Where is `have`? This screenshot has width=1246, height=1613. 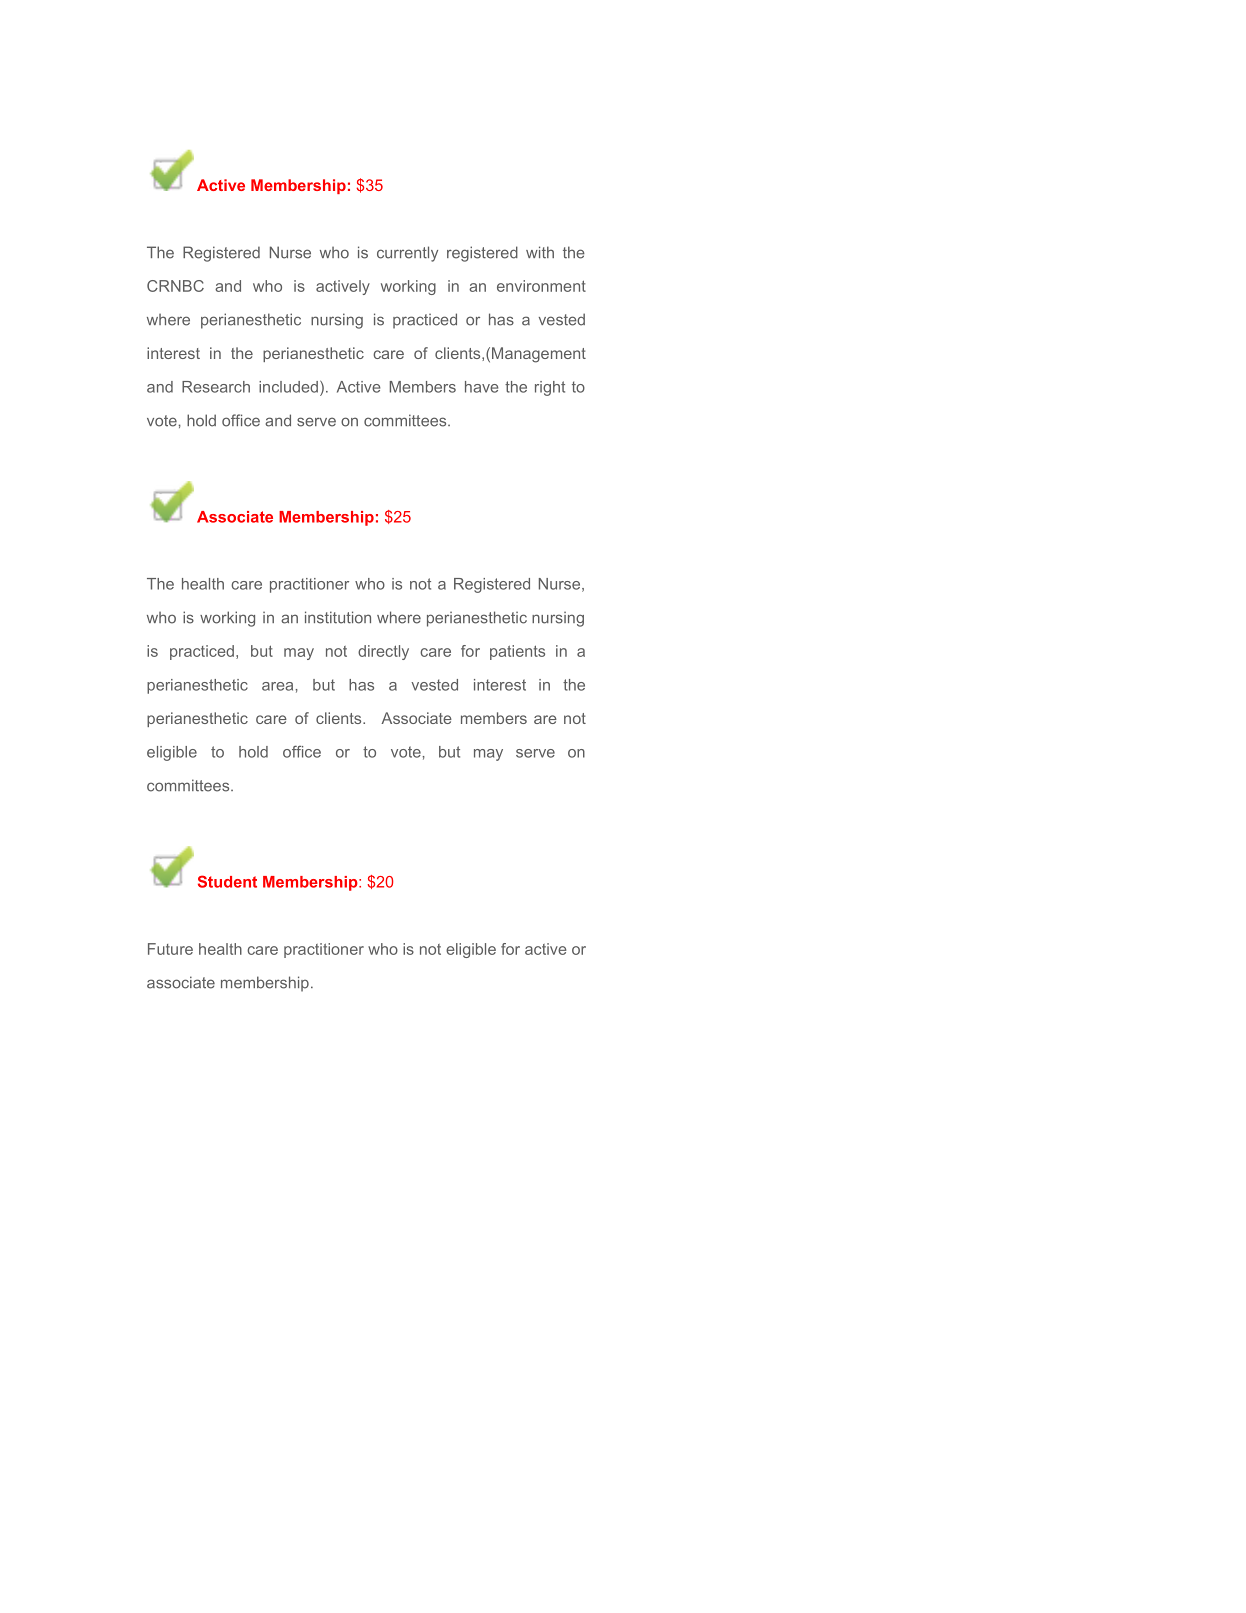 have is located at coordinates (482, 387).
